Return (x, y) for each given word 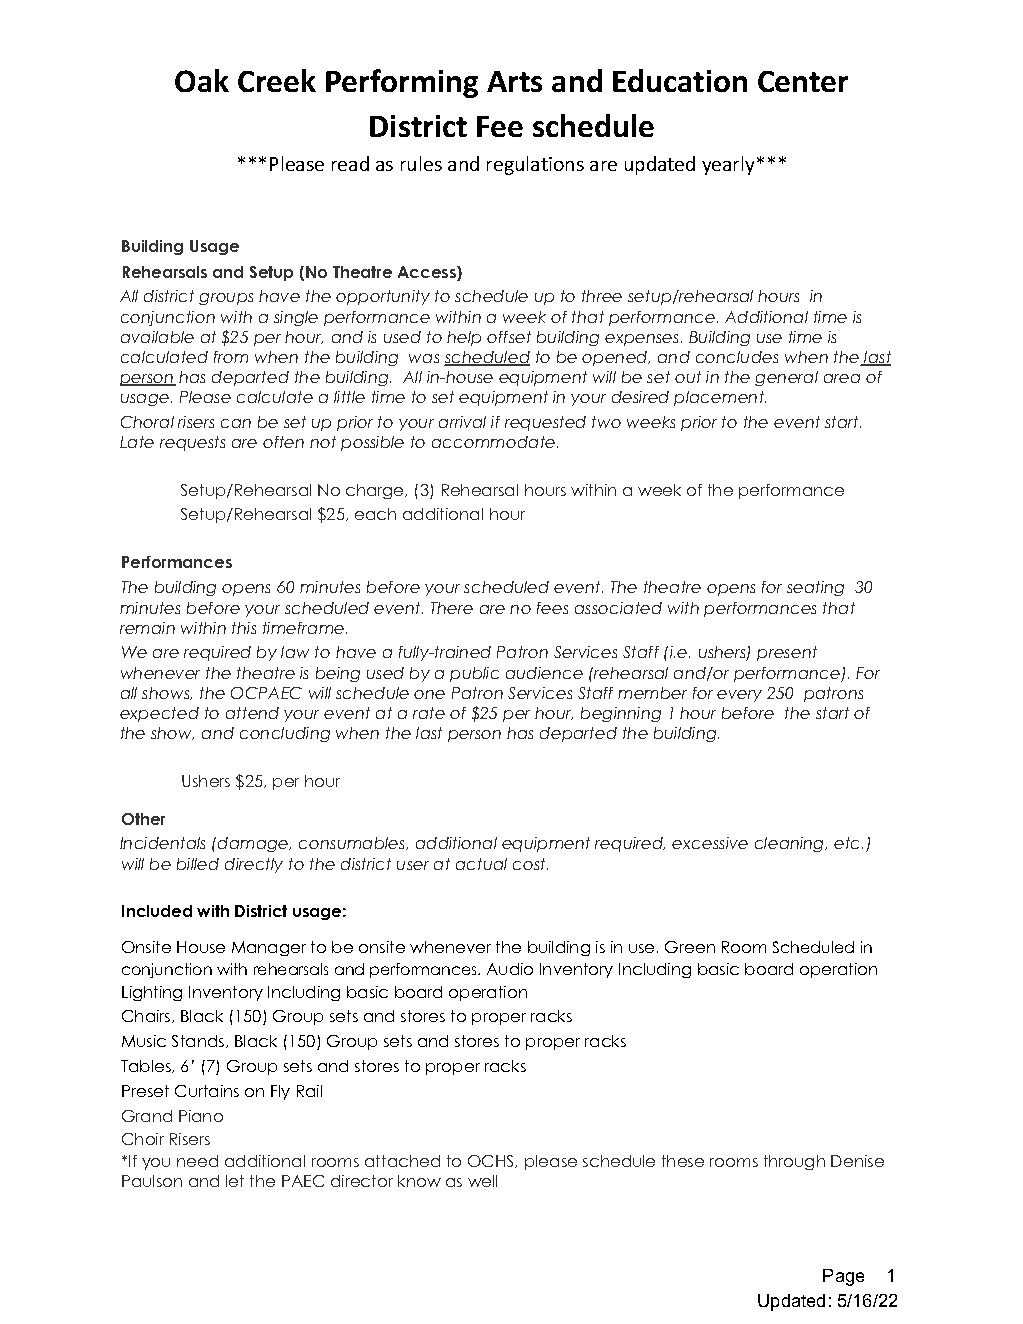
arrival (462, 422)
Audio (510, 969)
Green (690, 947)
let (235, 1181)
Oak (202, 80)
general (786, 378)
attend (252, 713)
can (236, 423)
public (474, 674)
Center (803, 81)
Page (843, 1277)
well (482, 1181)
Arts (514, 81)
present (787, 653)
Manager (269, 948)
